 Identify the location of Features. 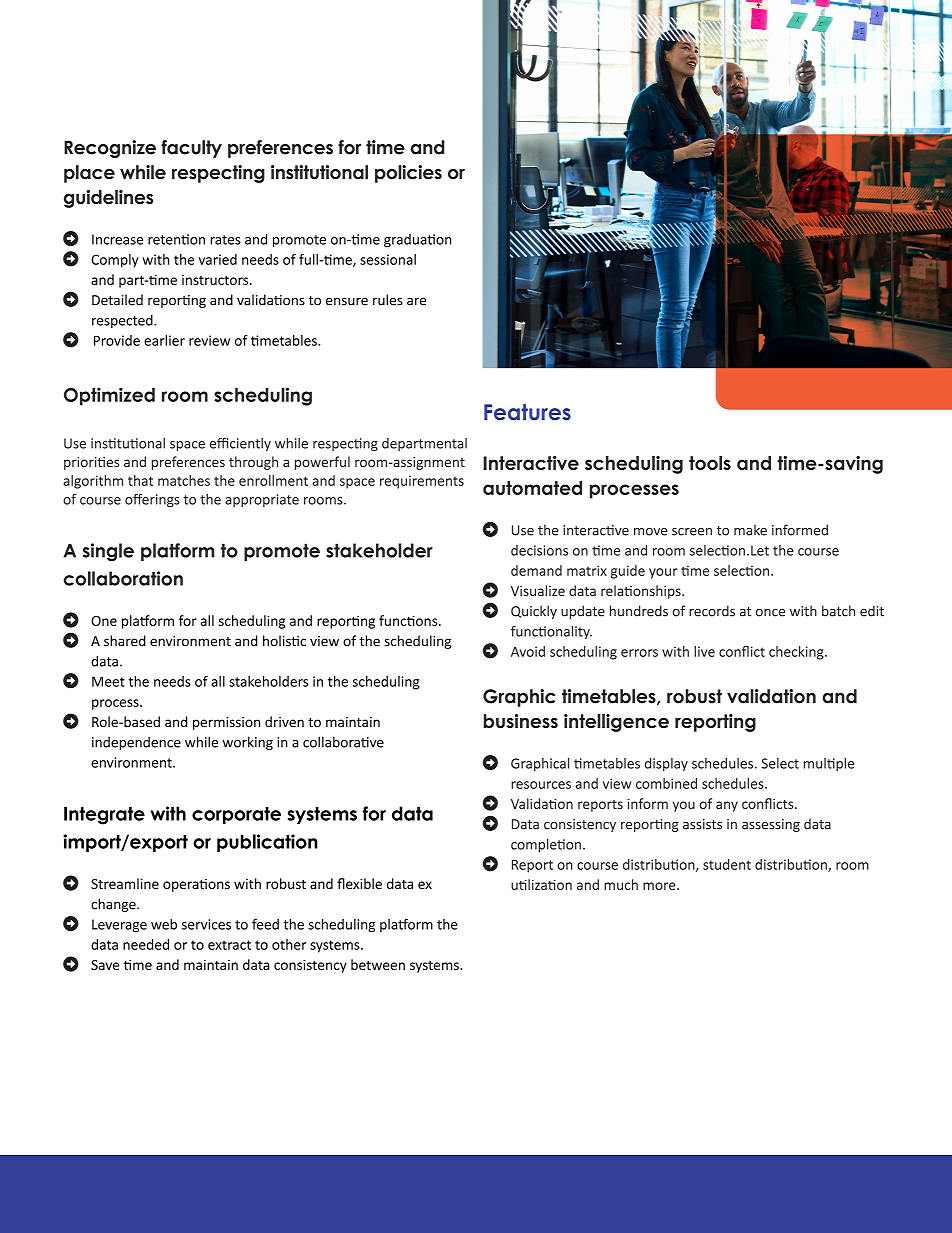
(527, 412).
